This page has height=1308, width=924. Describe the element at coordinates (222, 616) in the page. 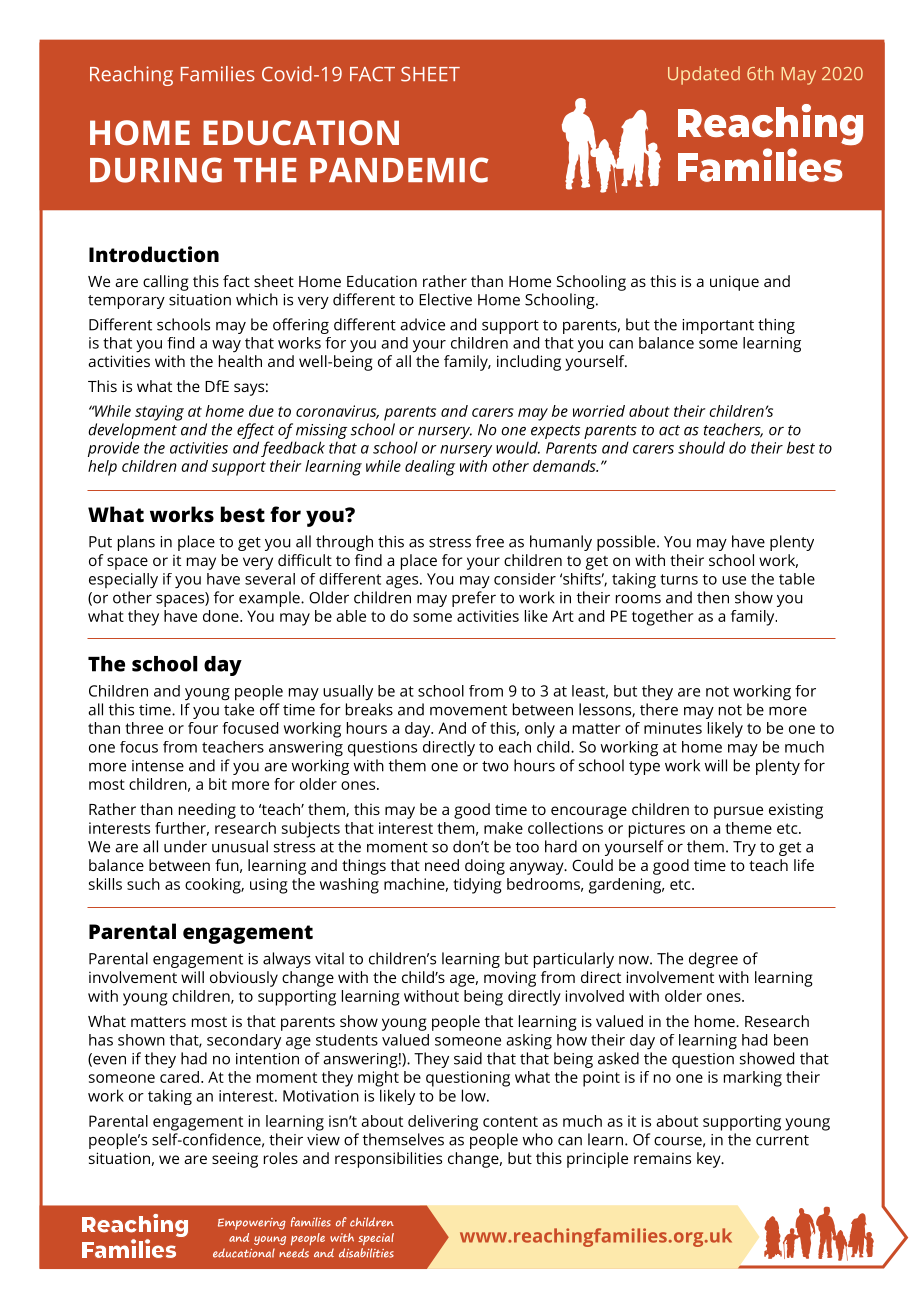

I see `done` at that location.
